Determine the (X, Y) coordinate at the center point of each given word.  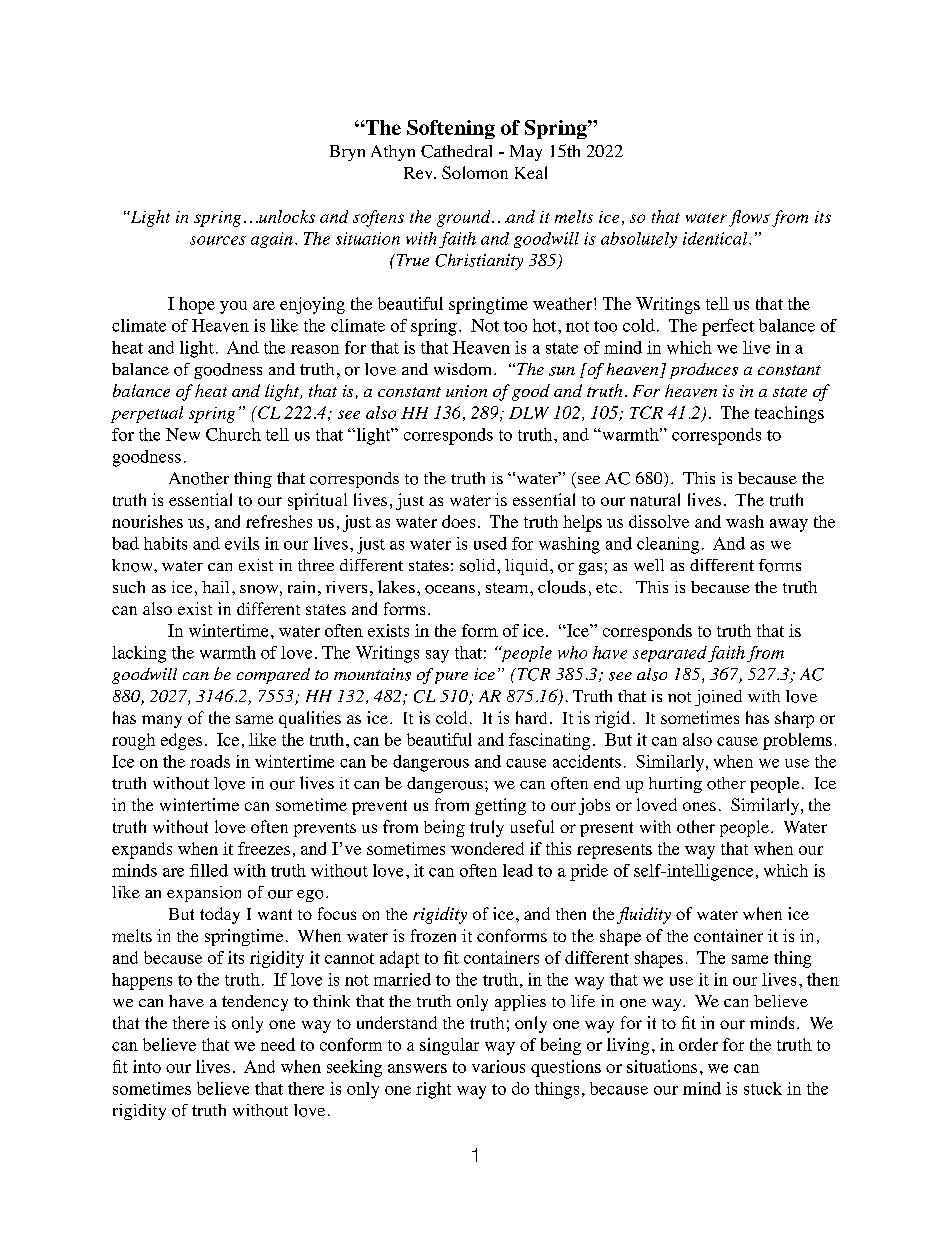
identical (716, 238)
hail (215, 587)
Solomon (475, 172)
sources (218, 240)
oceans (450, 589)
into (147, 1066)
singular (449, 1046)
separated (670, 654)
